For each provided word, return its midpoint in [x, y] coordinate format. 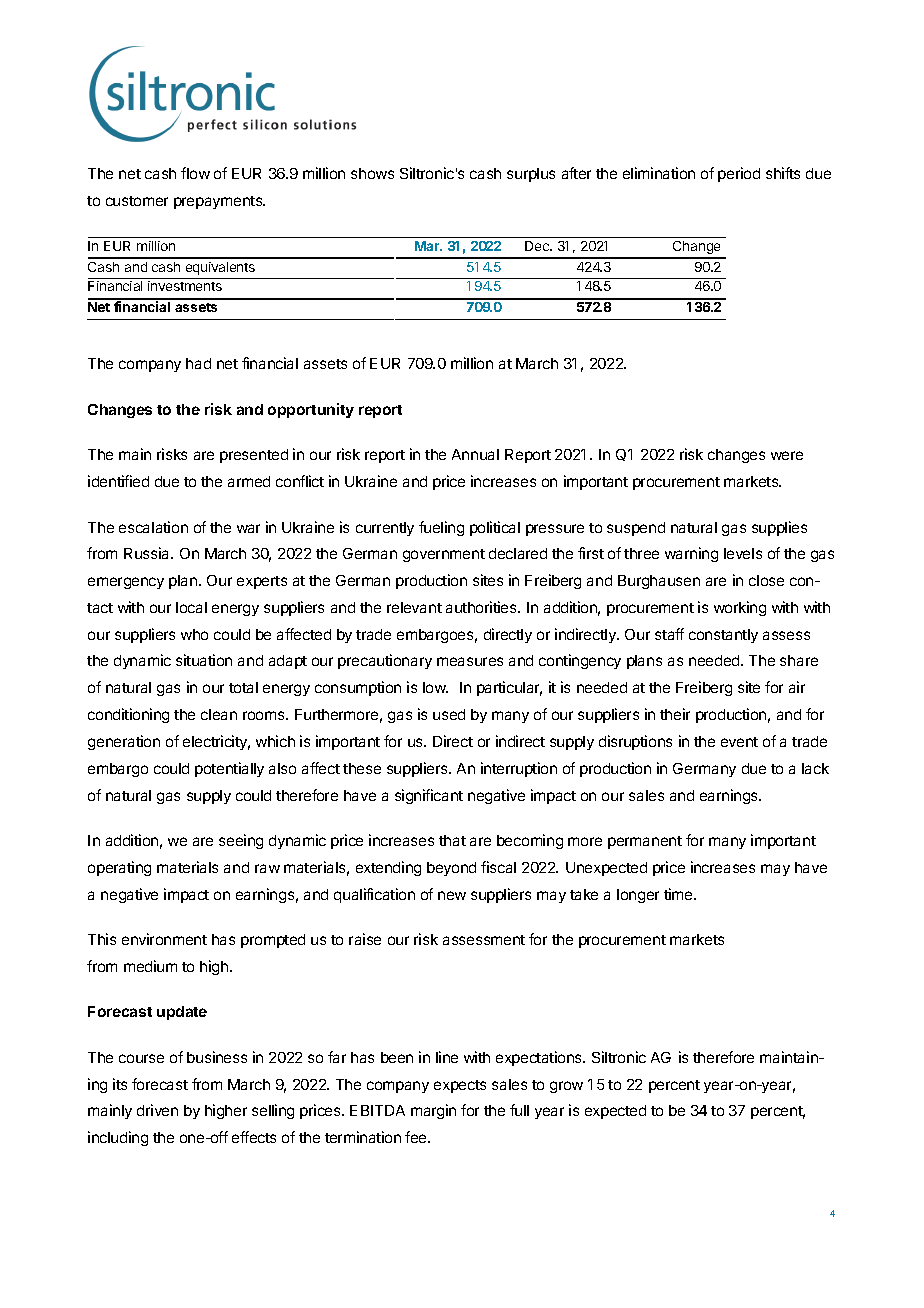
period [739, 174]
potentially [229, 769]
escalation [153, 527]
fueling [441, 528]
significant [429, 796]
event [739, 742]
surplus [531, 175]
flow [195, 173]
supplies [779, 528]
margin [433, 1111]
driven [157, 1110]
